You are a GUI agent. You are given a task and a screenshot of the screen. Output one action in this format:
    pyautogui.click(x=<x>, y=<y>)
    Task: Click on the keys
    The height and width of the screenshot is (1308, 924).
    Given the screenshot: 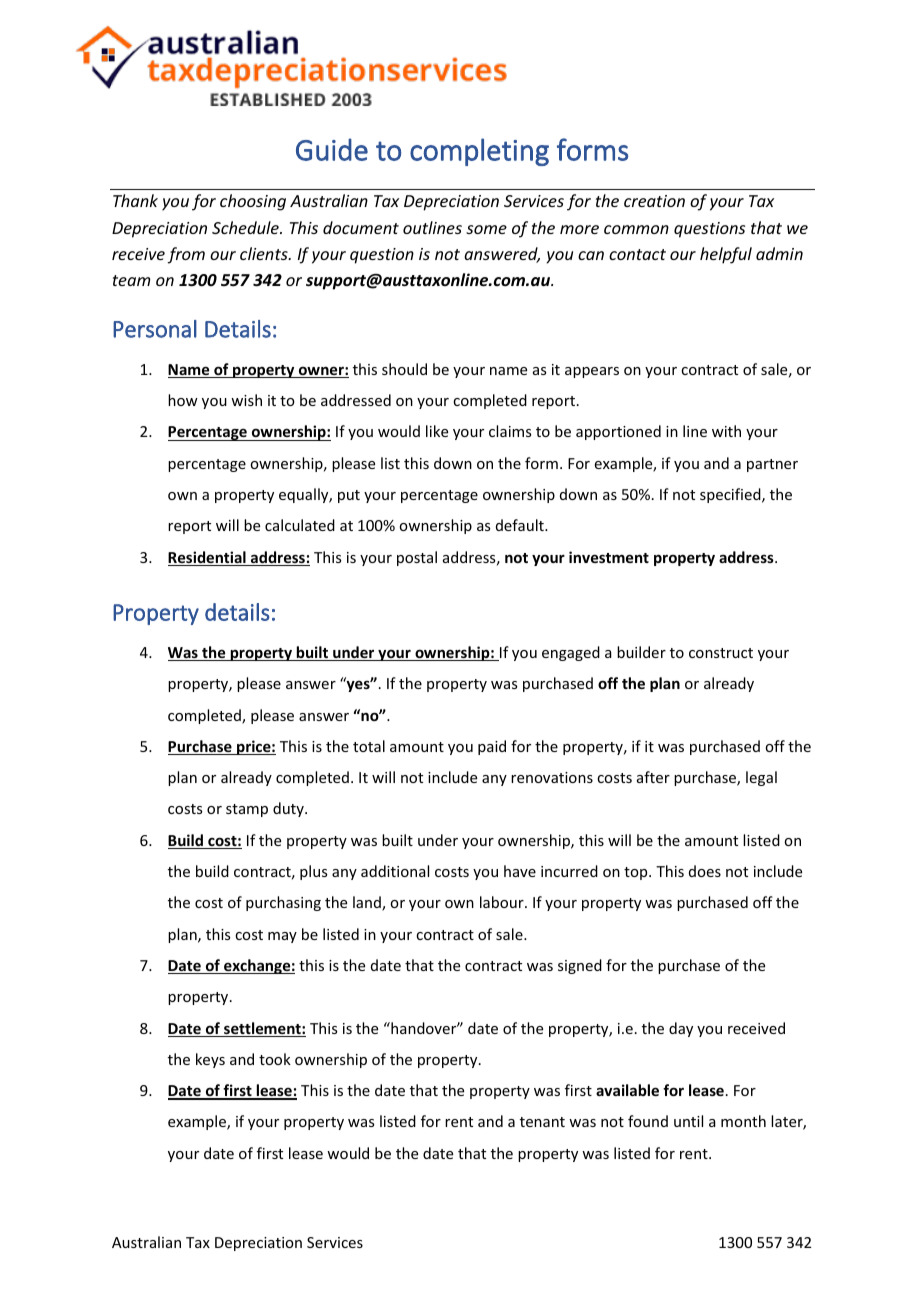 What is the action you would take?
    pyautogui.click(x=210, y=1060)
